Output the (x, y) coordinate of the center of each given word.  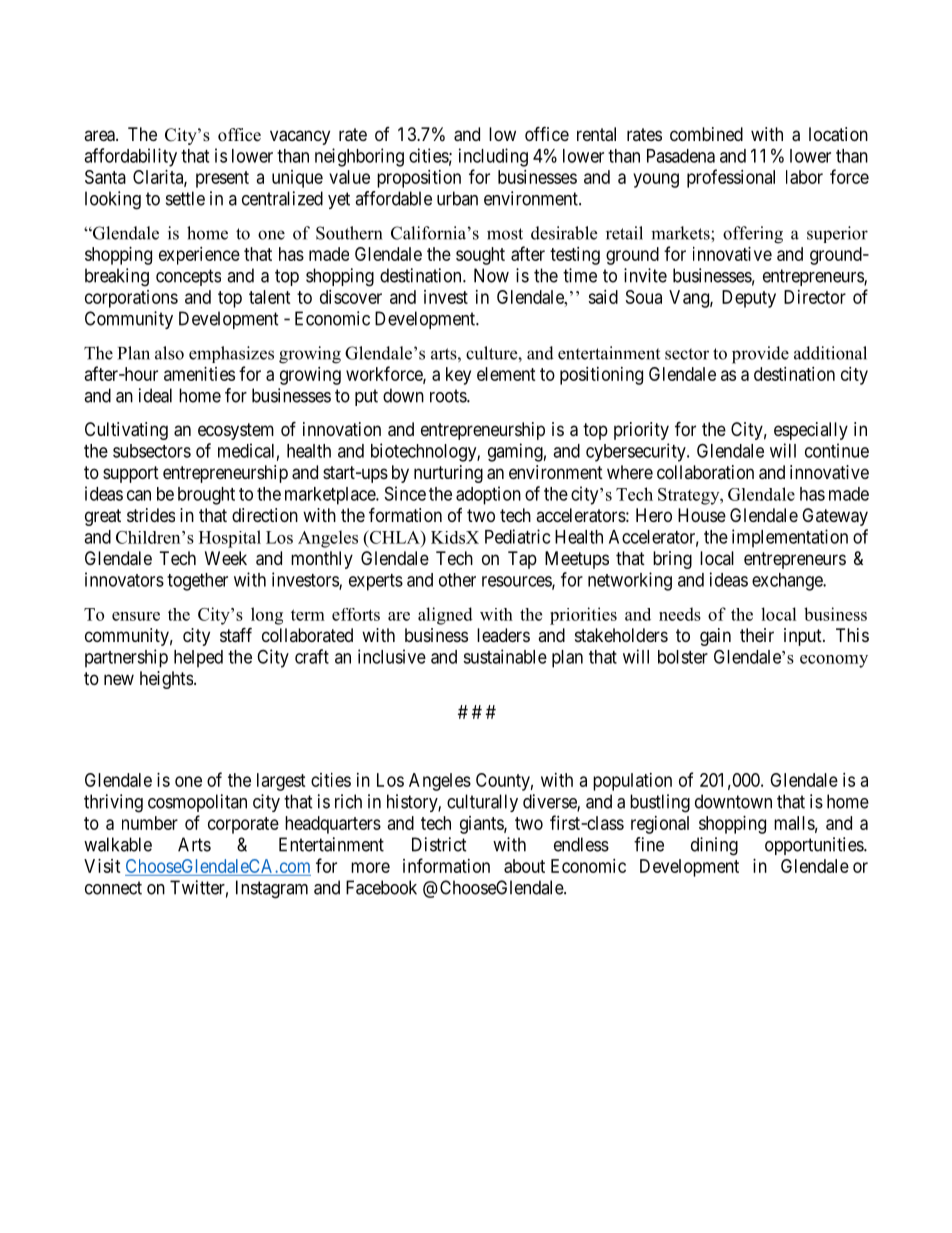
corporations (131, 299)
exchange (788, 582)
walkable (118, 844)
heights (166, 680)
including (493, 157)
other (457, 580)
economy (834, 661)
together (197, 582)
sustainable (505, 656)
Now (491, 275)
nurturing (448, 474)
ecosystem (236, 431)
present (222, 179)
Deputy (749, 299)
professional (731, 178)
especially (811, 431)
